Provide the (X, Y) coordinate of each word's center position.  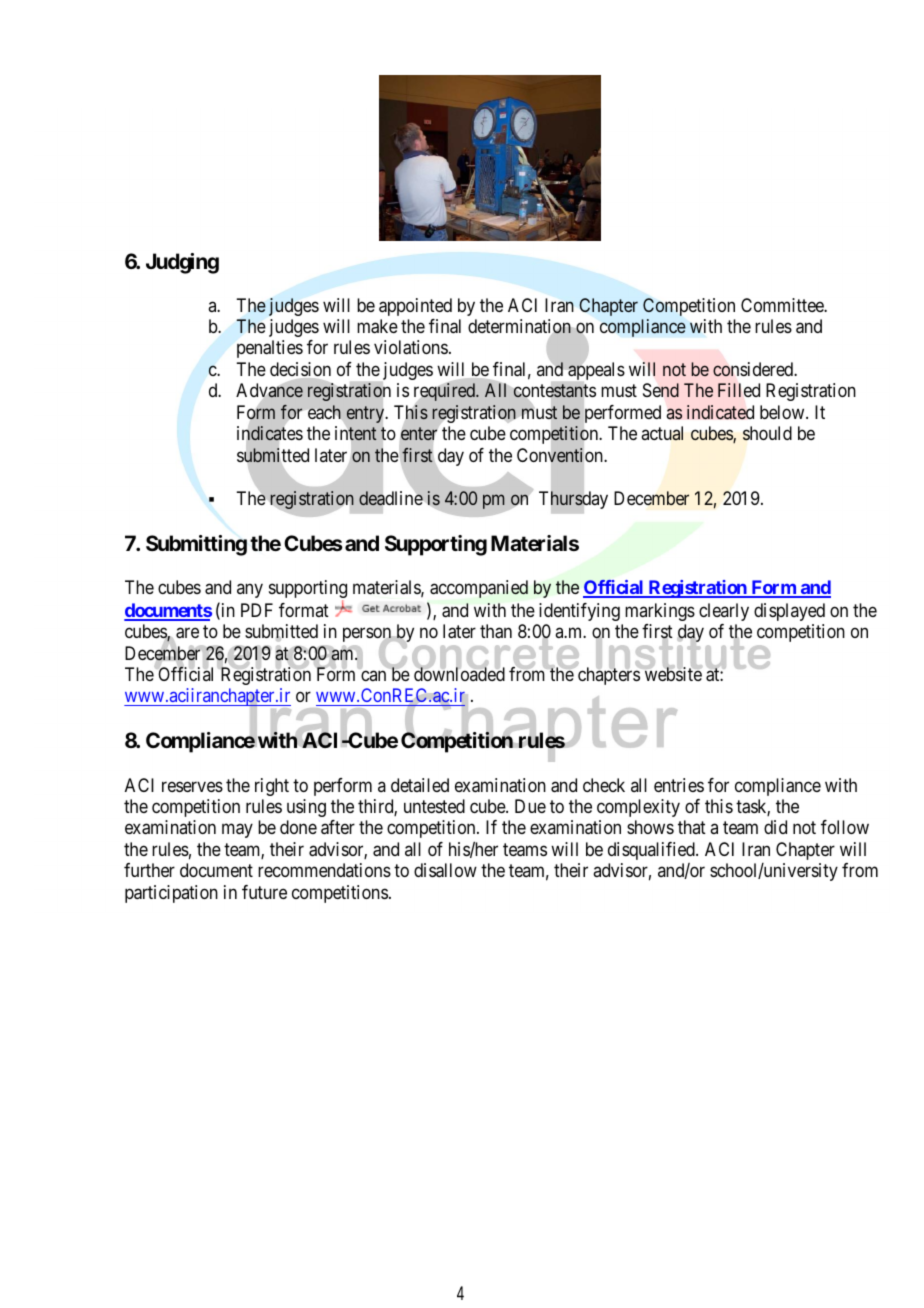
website (672, 673)
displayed (789, 612)
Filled (739, 390)
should (767, 433)
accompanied (479, 589)
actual (662, 433)
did (775, 827)
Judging (182, 263)
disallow (445, 870)
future (264, 892)
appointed (415, 307)
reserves (192, 786)
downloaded (459, 673)
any (250, 590)
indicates (270, 433)
